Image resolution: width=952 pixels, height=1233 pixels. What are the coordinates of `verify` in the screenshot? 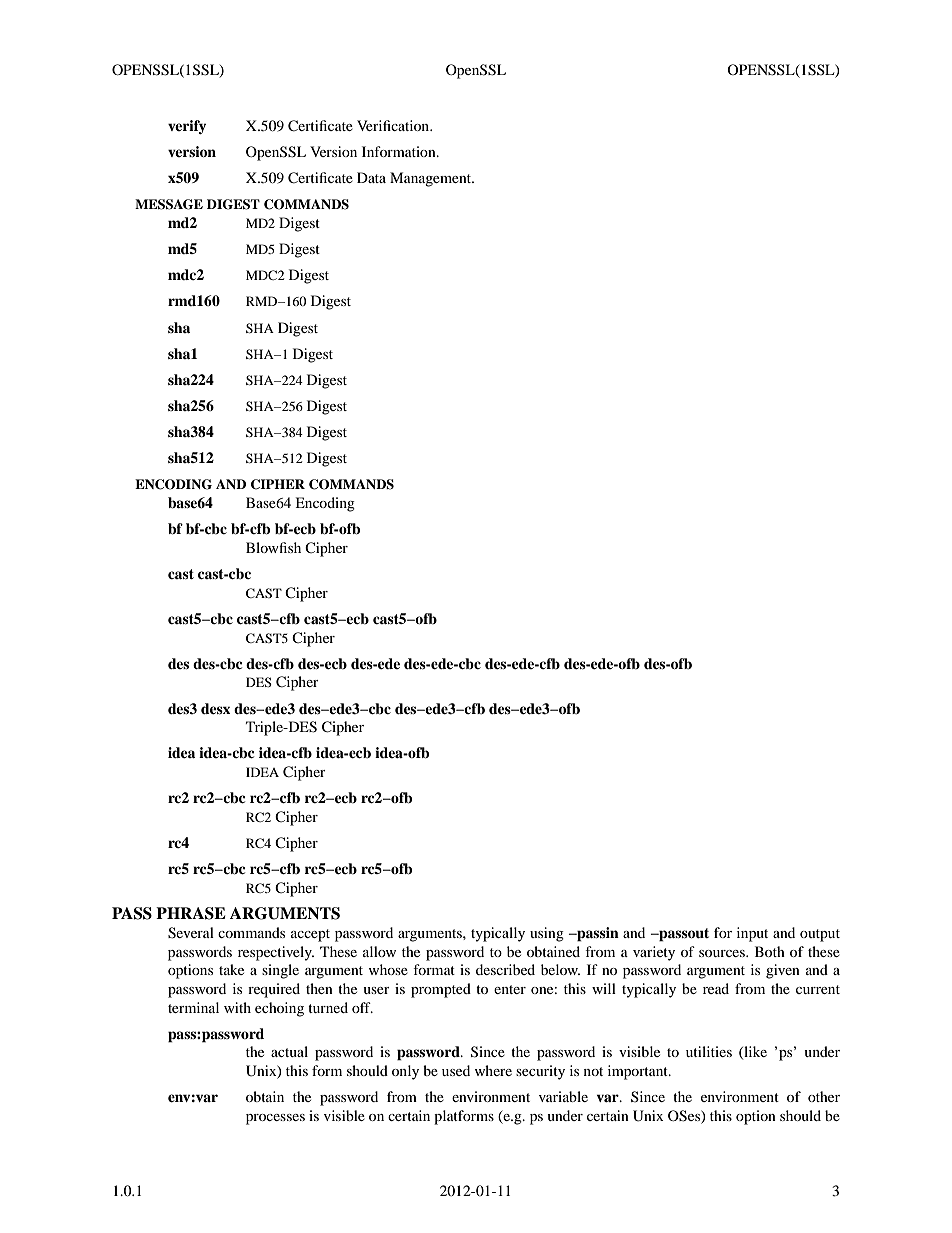 It's located at (187, 127).
